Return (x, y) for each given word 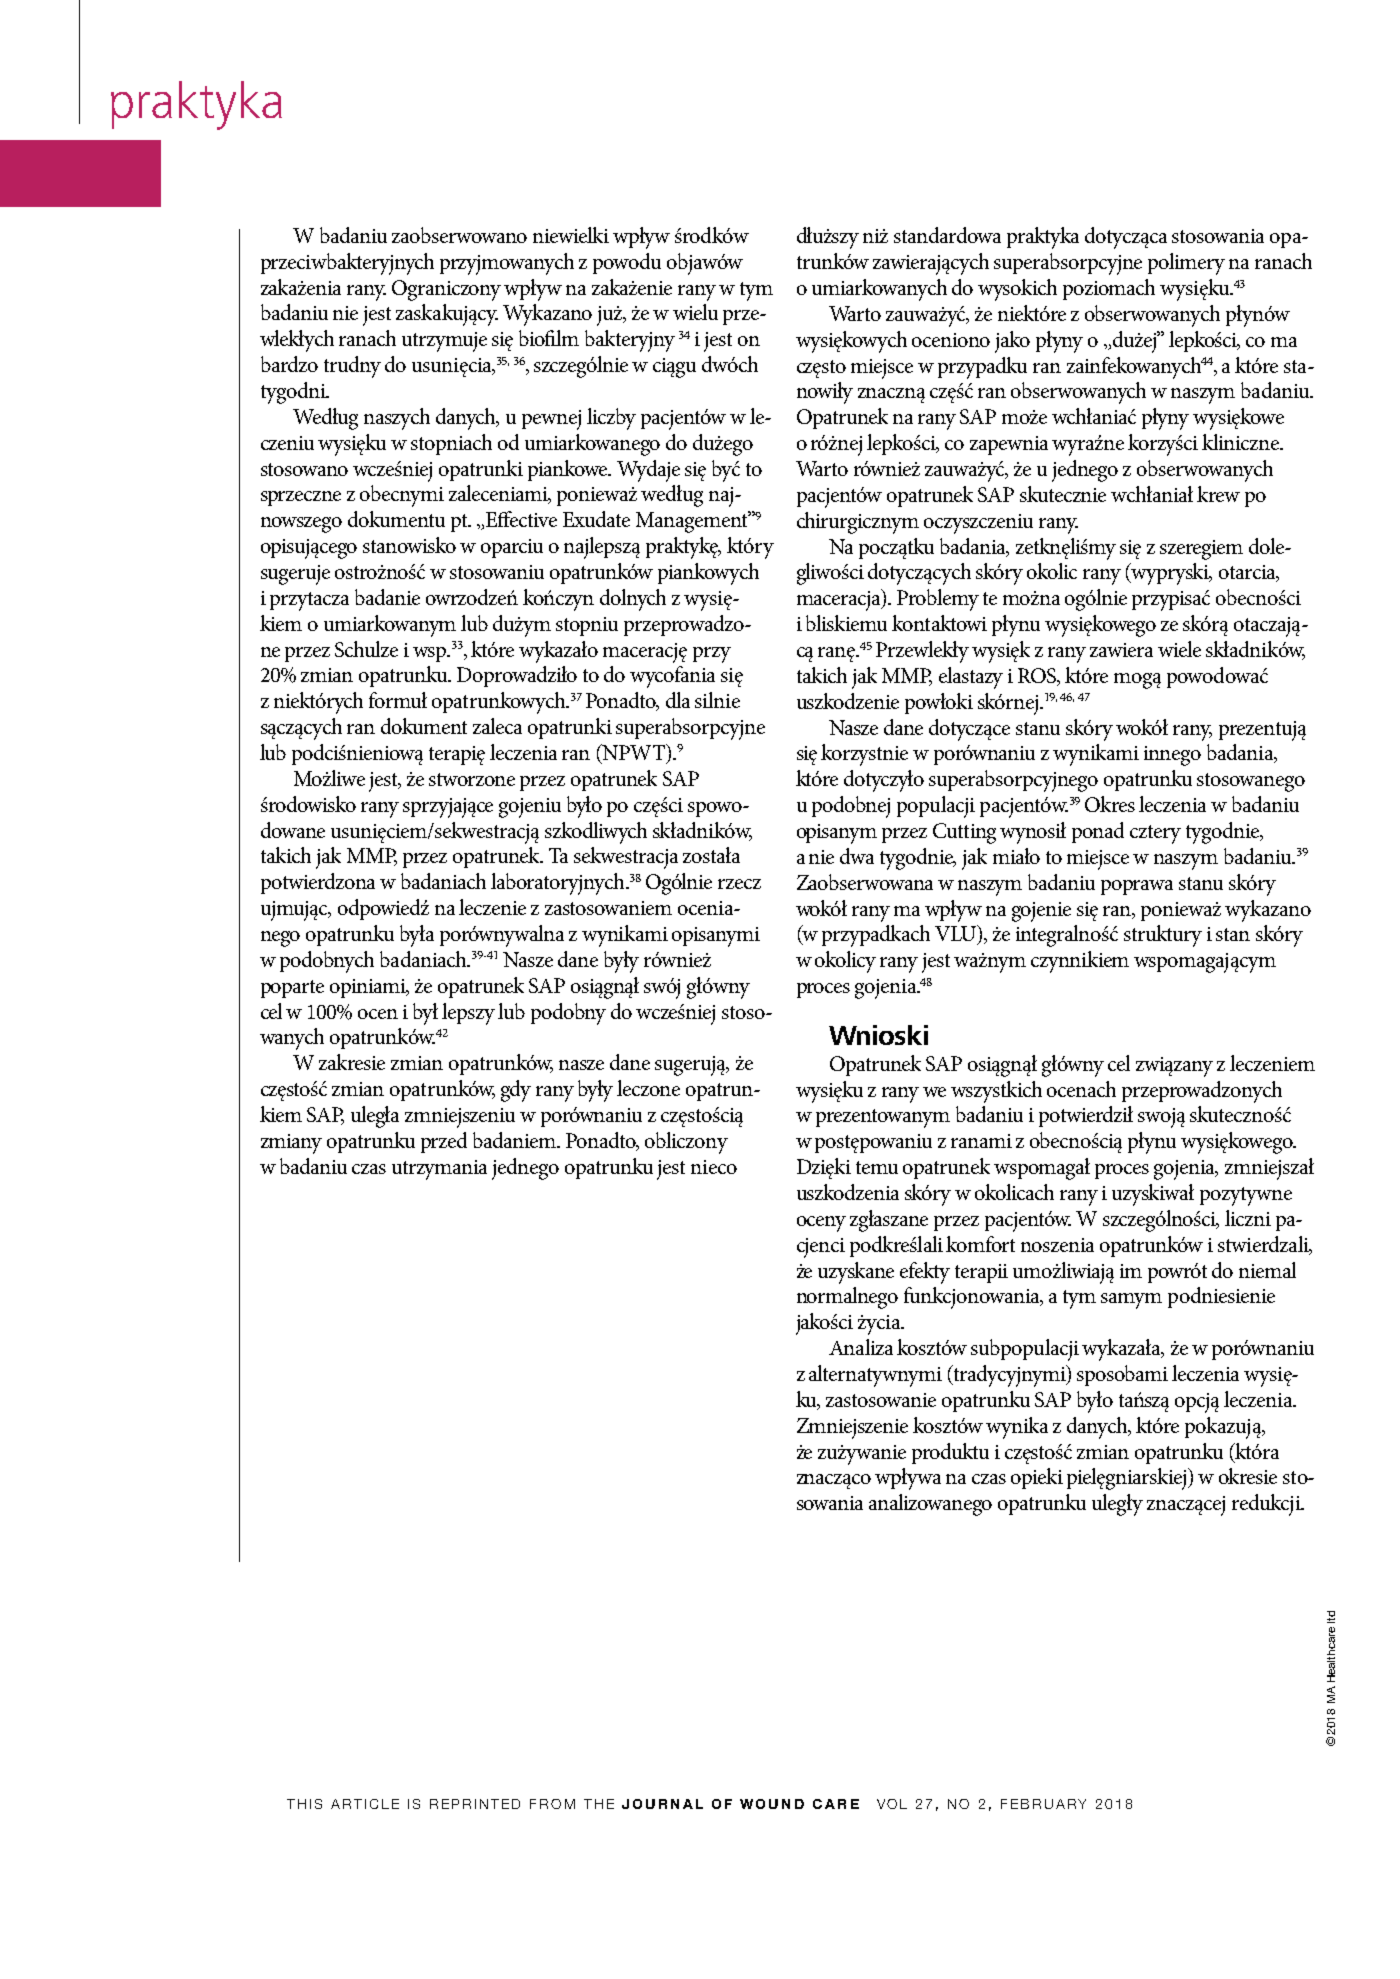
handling (919, 807)
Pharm (1026, 1245)
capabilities (1018, 807)
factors (1190, 1474)
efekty (925, 1273)
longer (297, 911)
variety (1092, 238)
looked (827, 468)
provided (309, 525)
